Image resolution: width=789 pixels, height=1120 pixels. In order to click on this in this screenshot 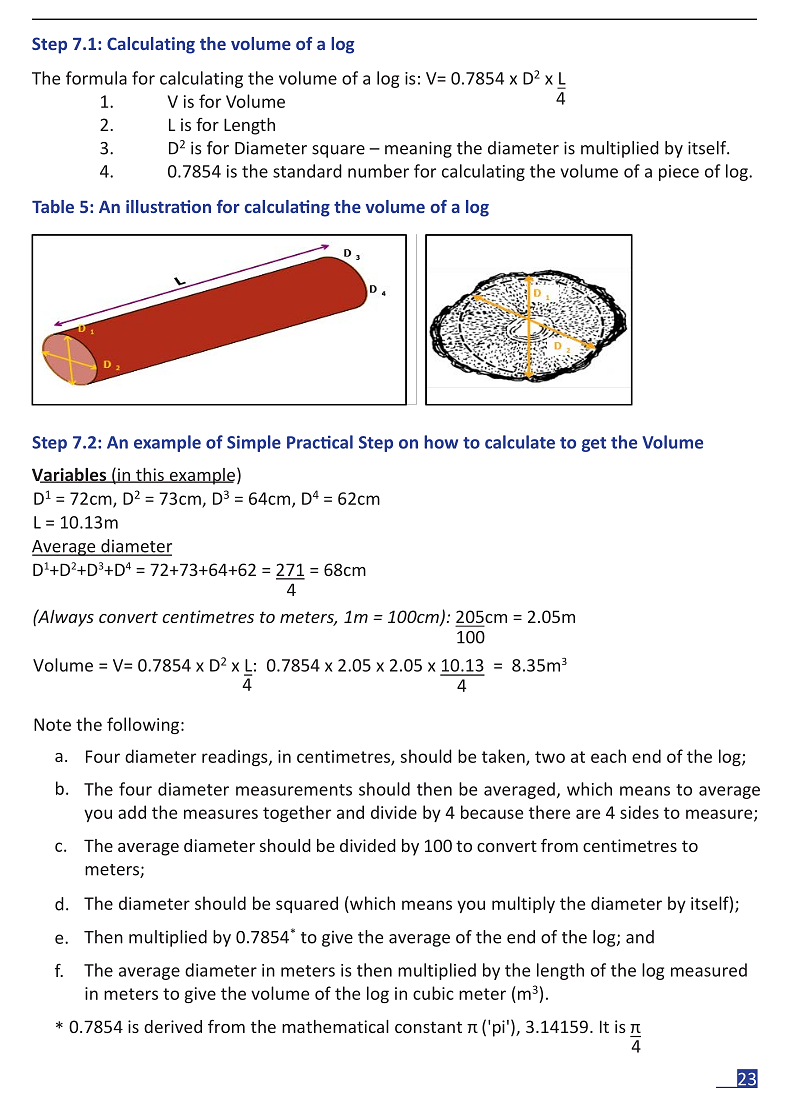, I will do `click(150, 475)`.
